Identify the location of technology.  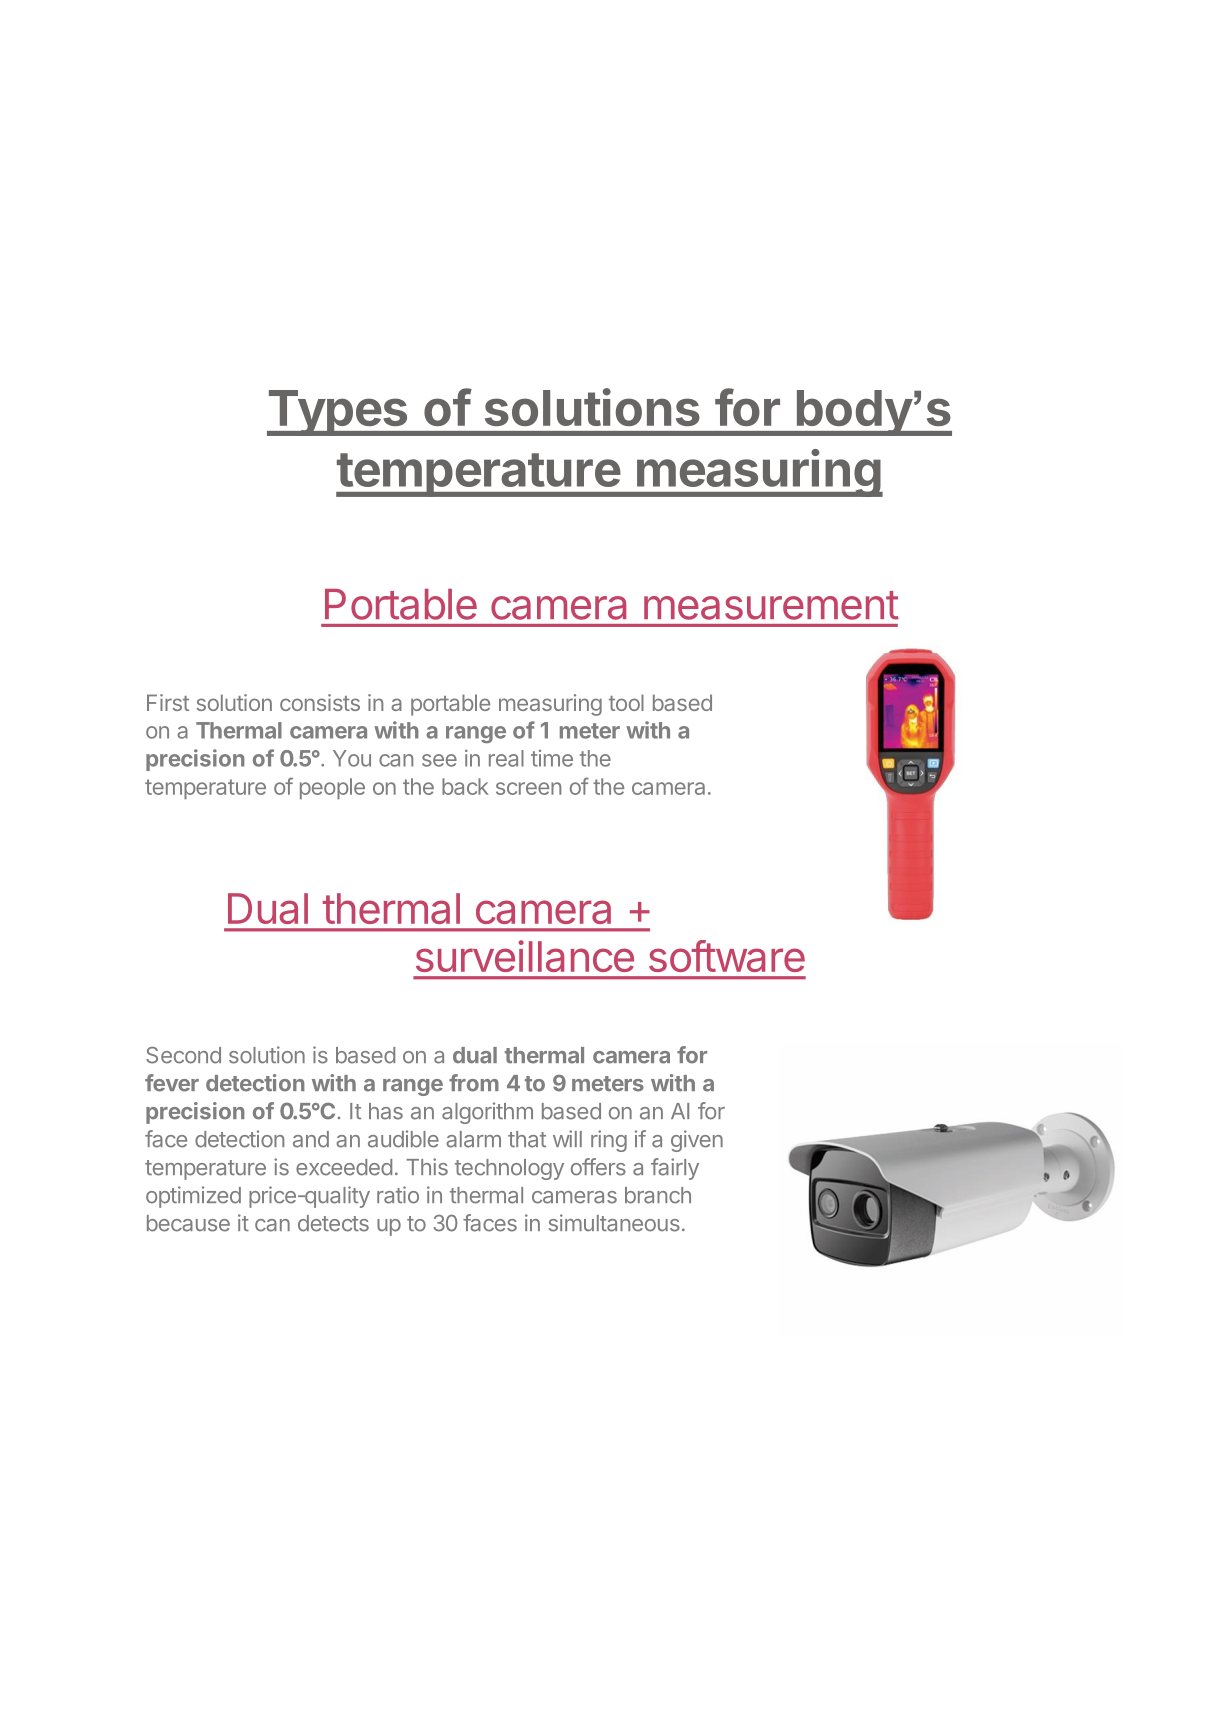
(509, 1169).
